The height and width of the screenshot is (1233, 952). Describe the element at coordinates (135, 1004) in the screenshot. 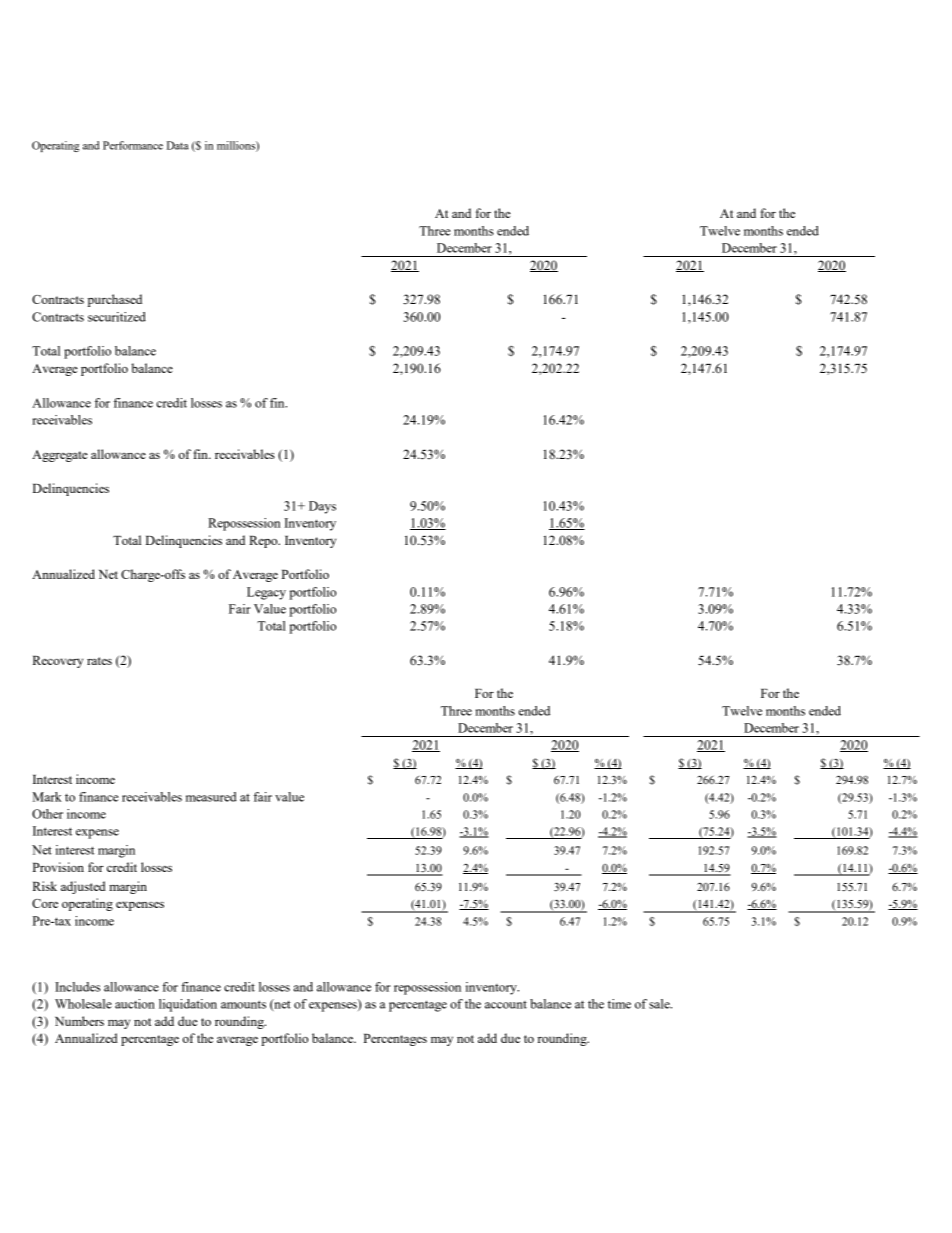

I see `auction` at that location.
